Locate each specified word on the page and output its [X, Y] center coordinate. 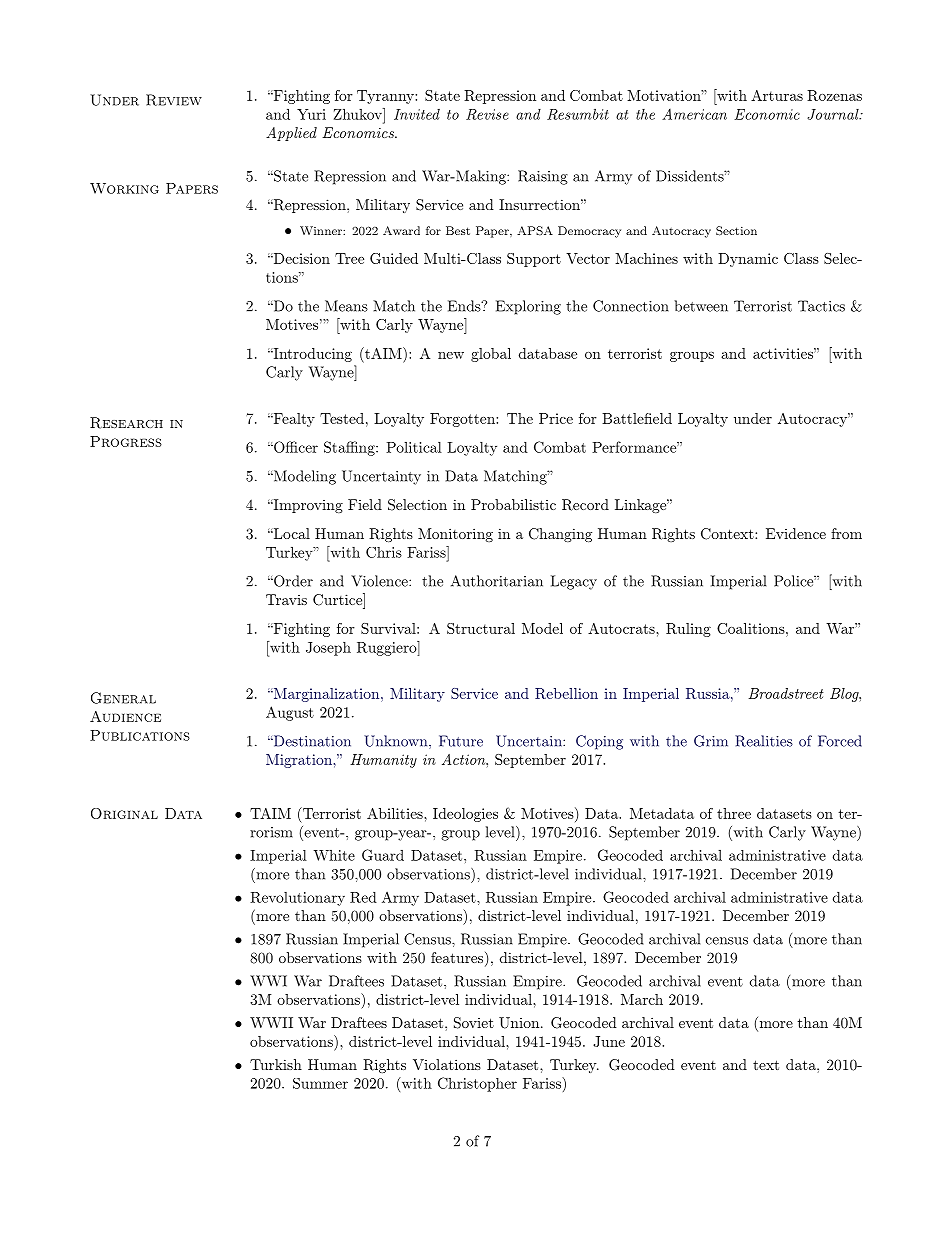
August [290, 713]
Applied [291, 134]
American [694, 114]
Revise [487, 114]
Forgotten [463, 420]
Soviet [474, 1023]
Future [461, 741]
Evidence [796, 533]
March [642, 999]
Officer [295, 447]
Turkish [276, 1064]
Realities [764, 741]
